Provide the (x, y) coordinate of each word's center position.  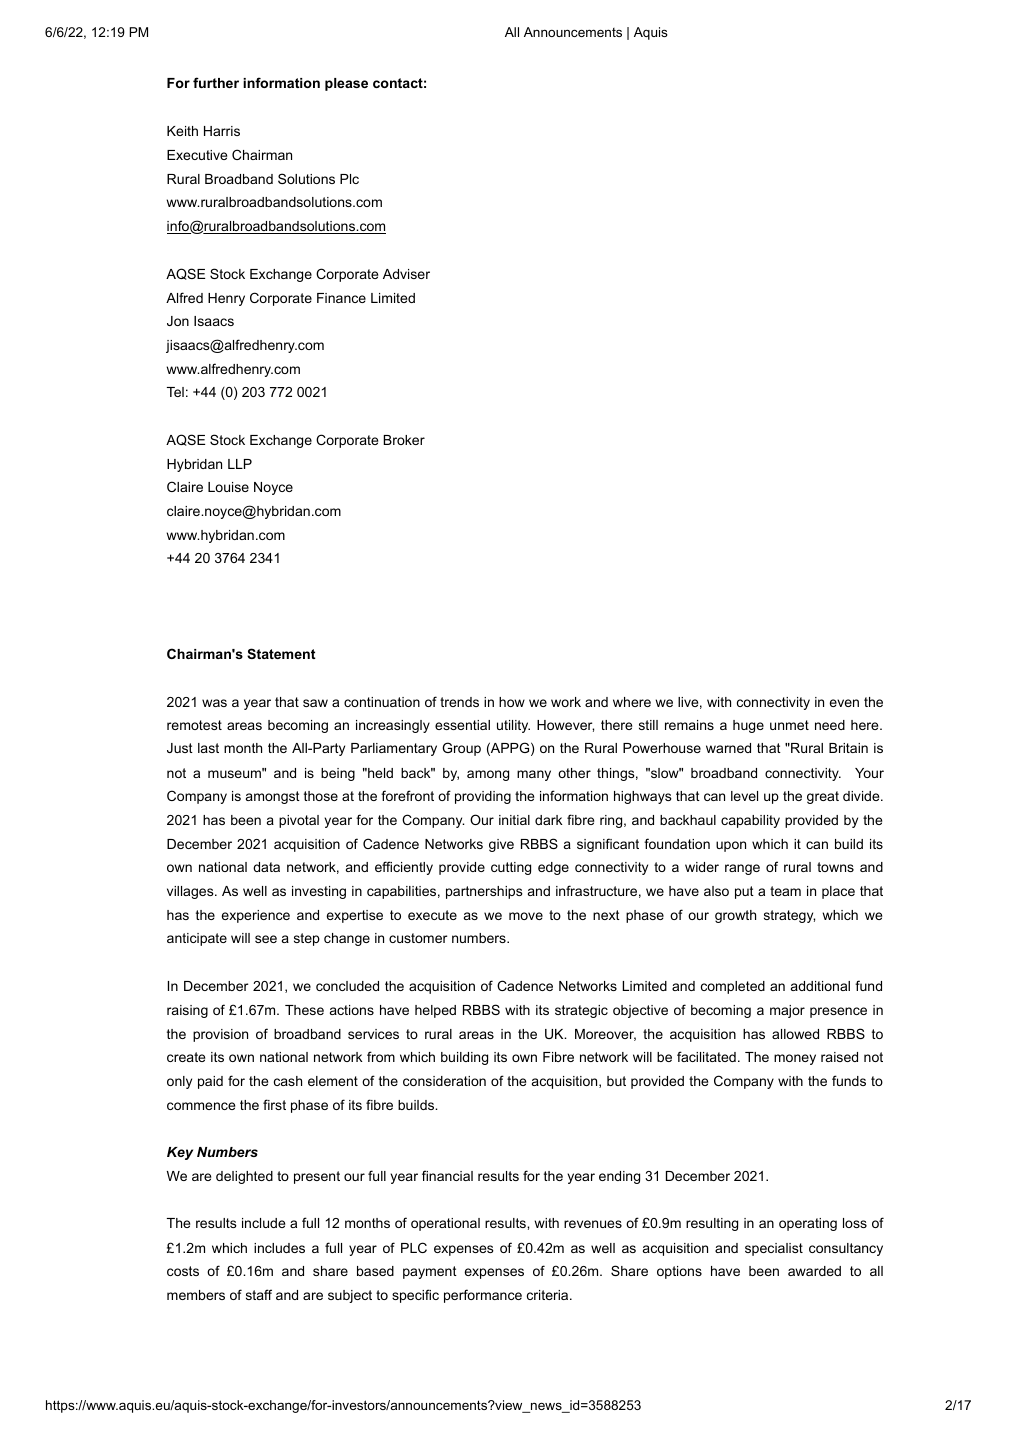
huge (748, 726)
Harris (222, 131)
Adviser (406, 274)
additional (820, 986)
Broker (404, 440)
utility (513, 726)
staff (259, 1294)
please (346, 84)
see (266, 939)
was (214, 703)
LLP (240, 464)
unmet (789, 725)
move (526, 916)
